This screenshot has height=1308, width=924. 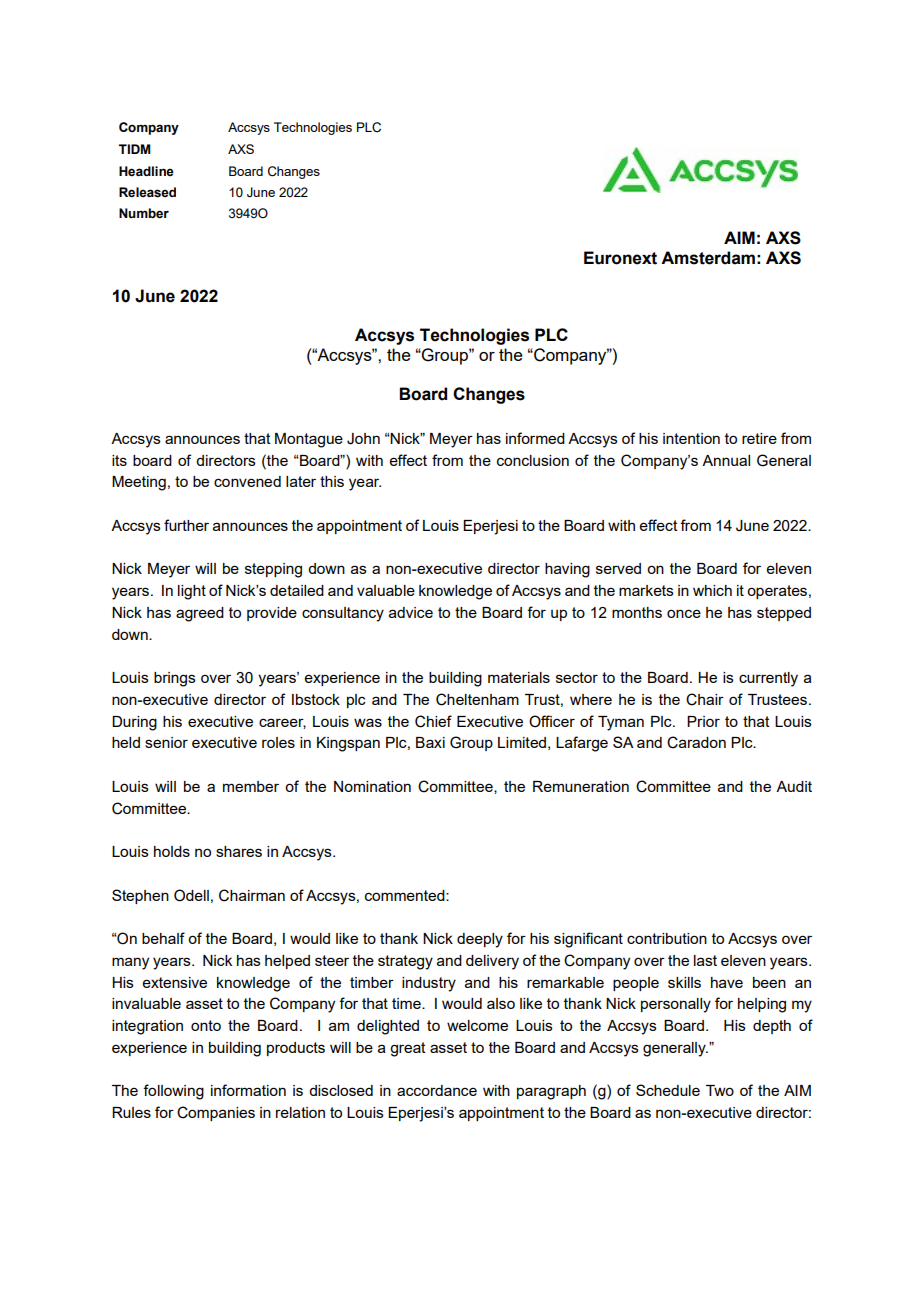 What do you see at coordinates (411, 612) in the screenshot?
I see `advice` at bounding box center [411, 612].
